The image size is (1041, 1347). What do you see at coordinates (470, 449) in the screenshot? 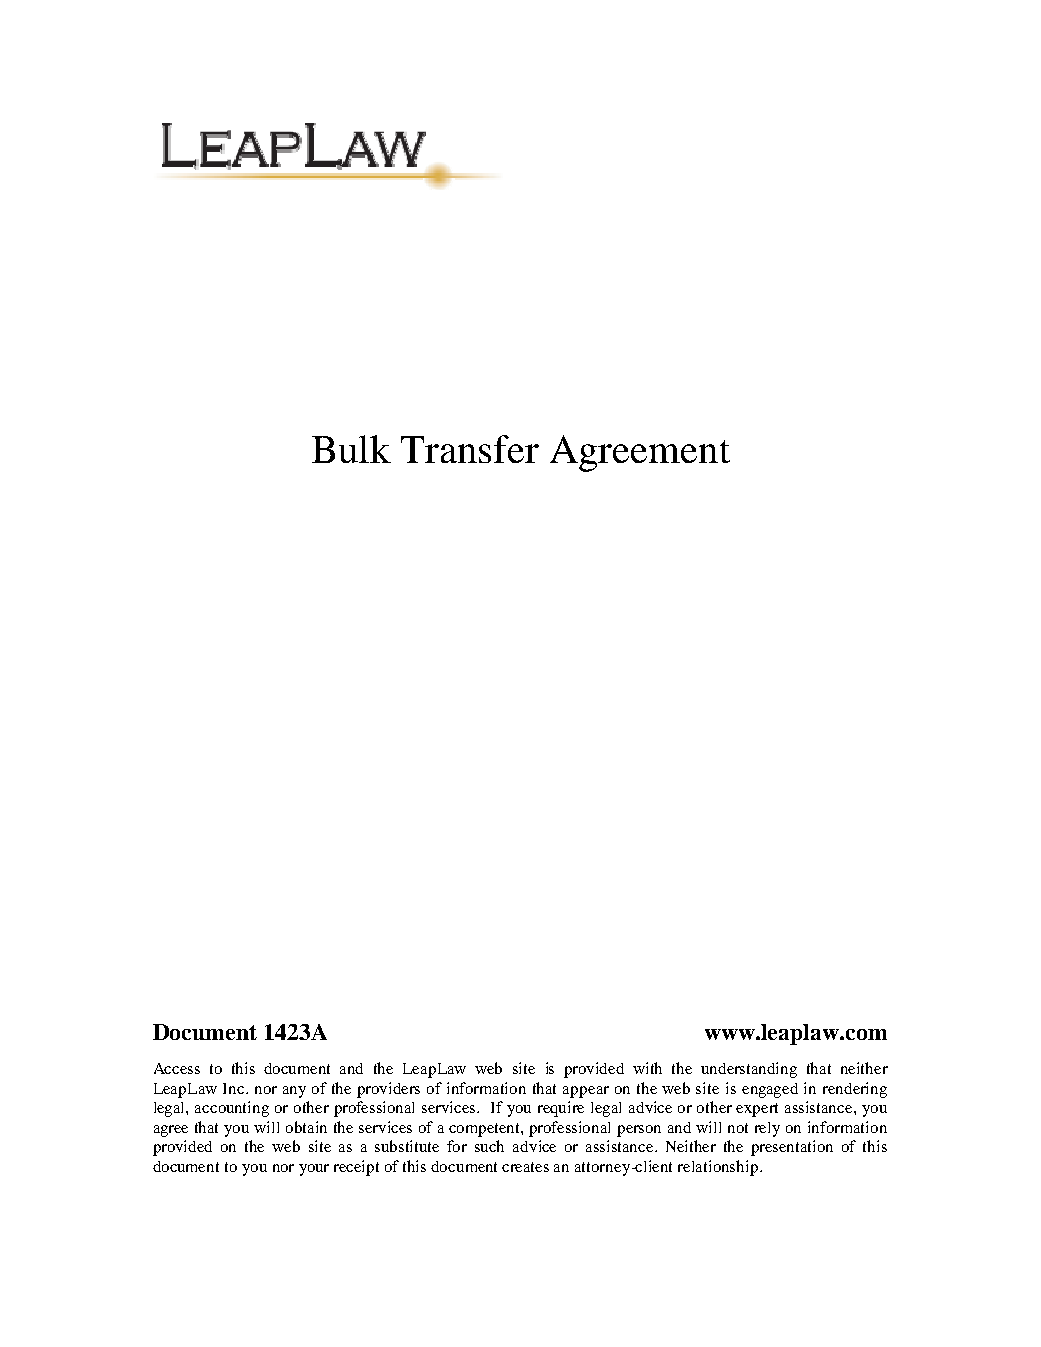
I see `Transfer` at bounding box center [470, 449].
